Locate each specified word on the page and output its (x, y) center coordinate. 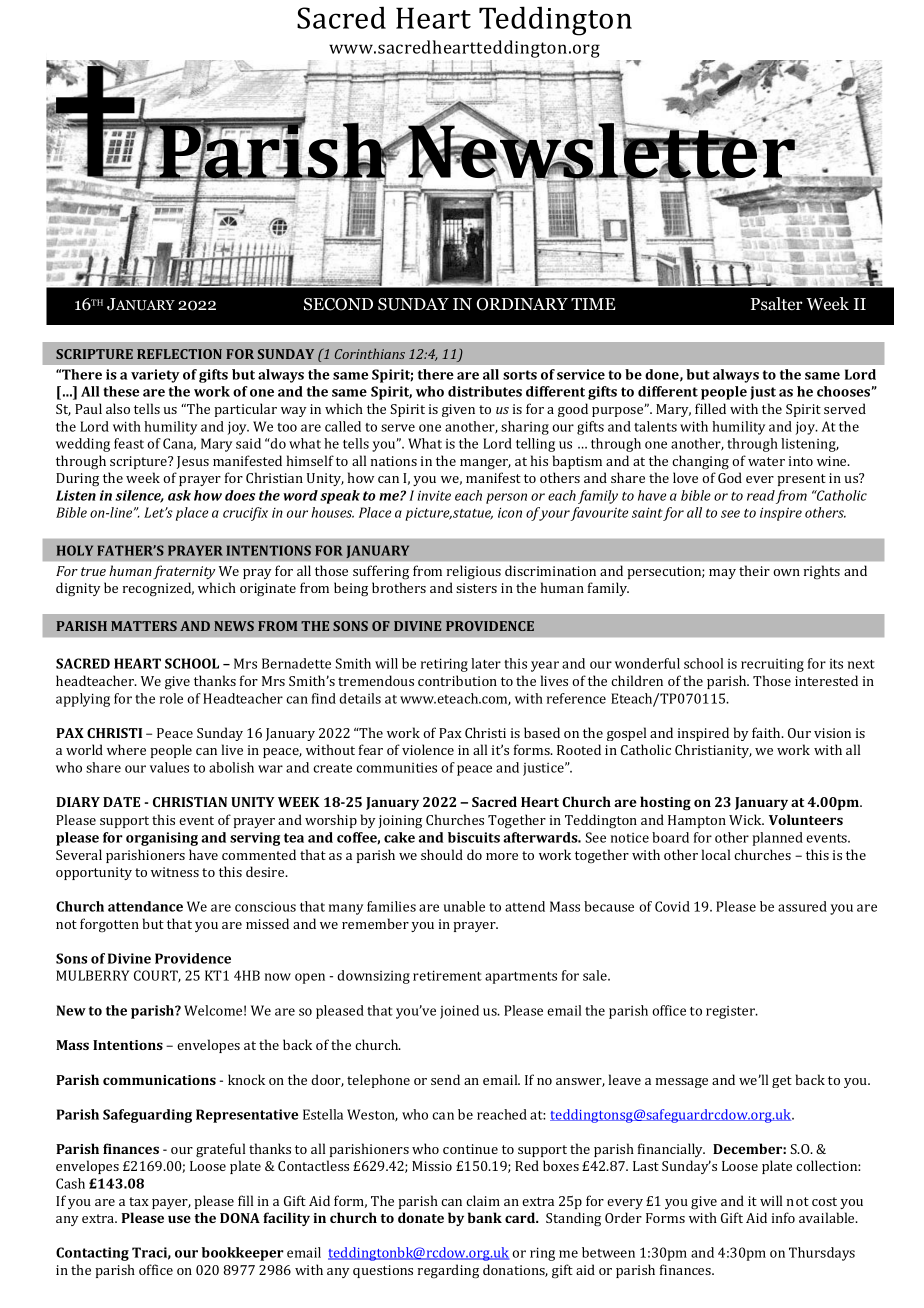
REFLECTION (179, 354)
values (169, 767)
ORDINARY (522, 304)
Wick (746, 819)
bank (485, 1217)
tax (139, 1201)
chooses (843, 391)
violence (428, 749)
